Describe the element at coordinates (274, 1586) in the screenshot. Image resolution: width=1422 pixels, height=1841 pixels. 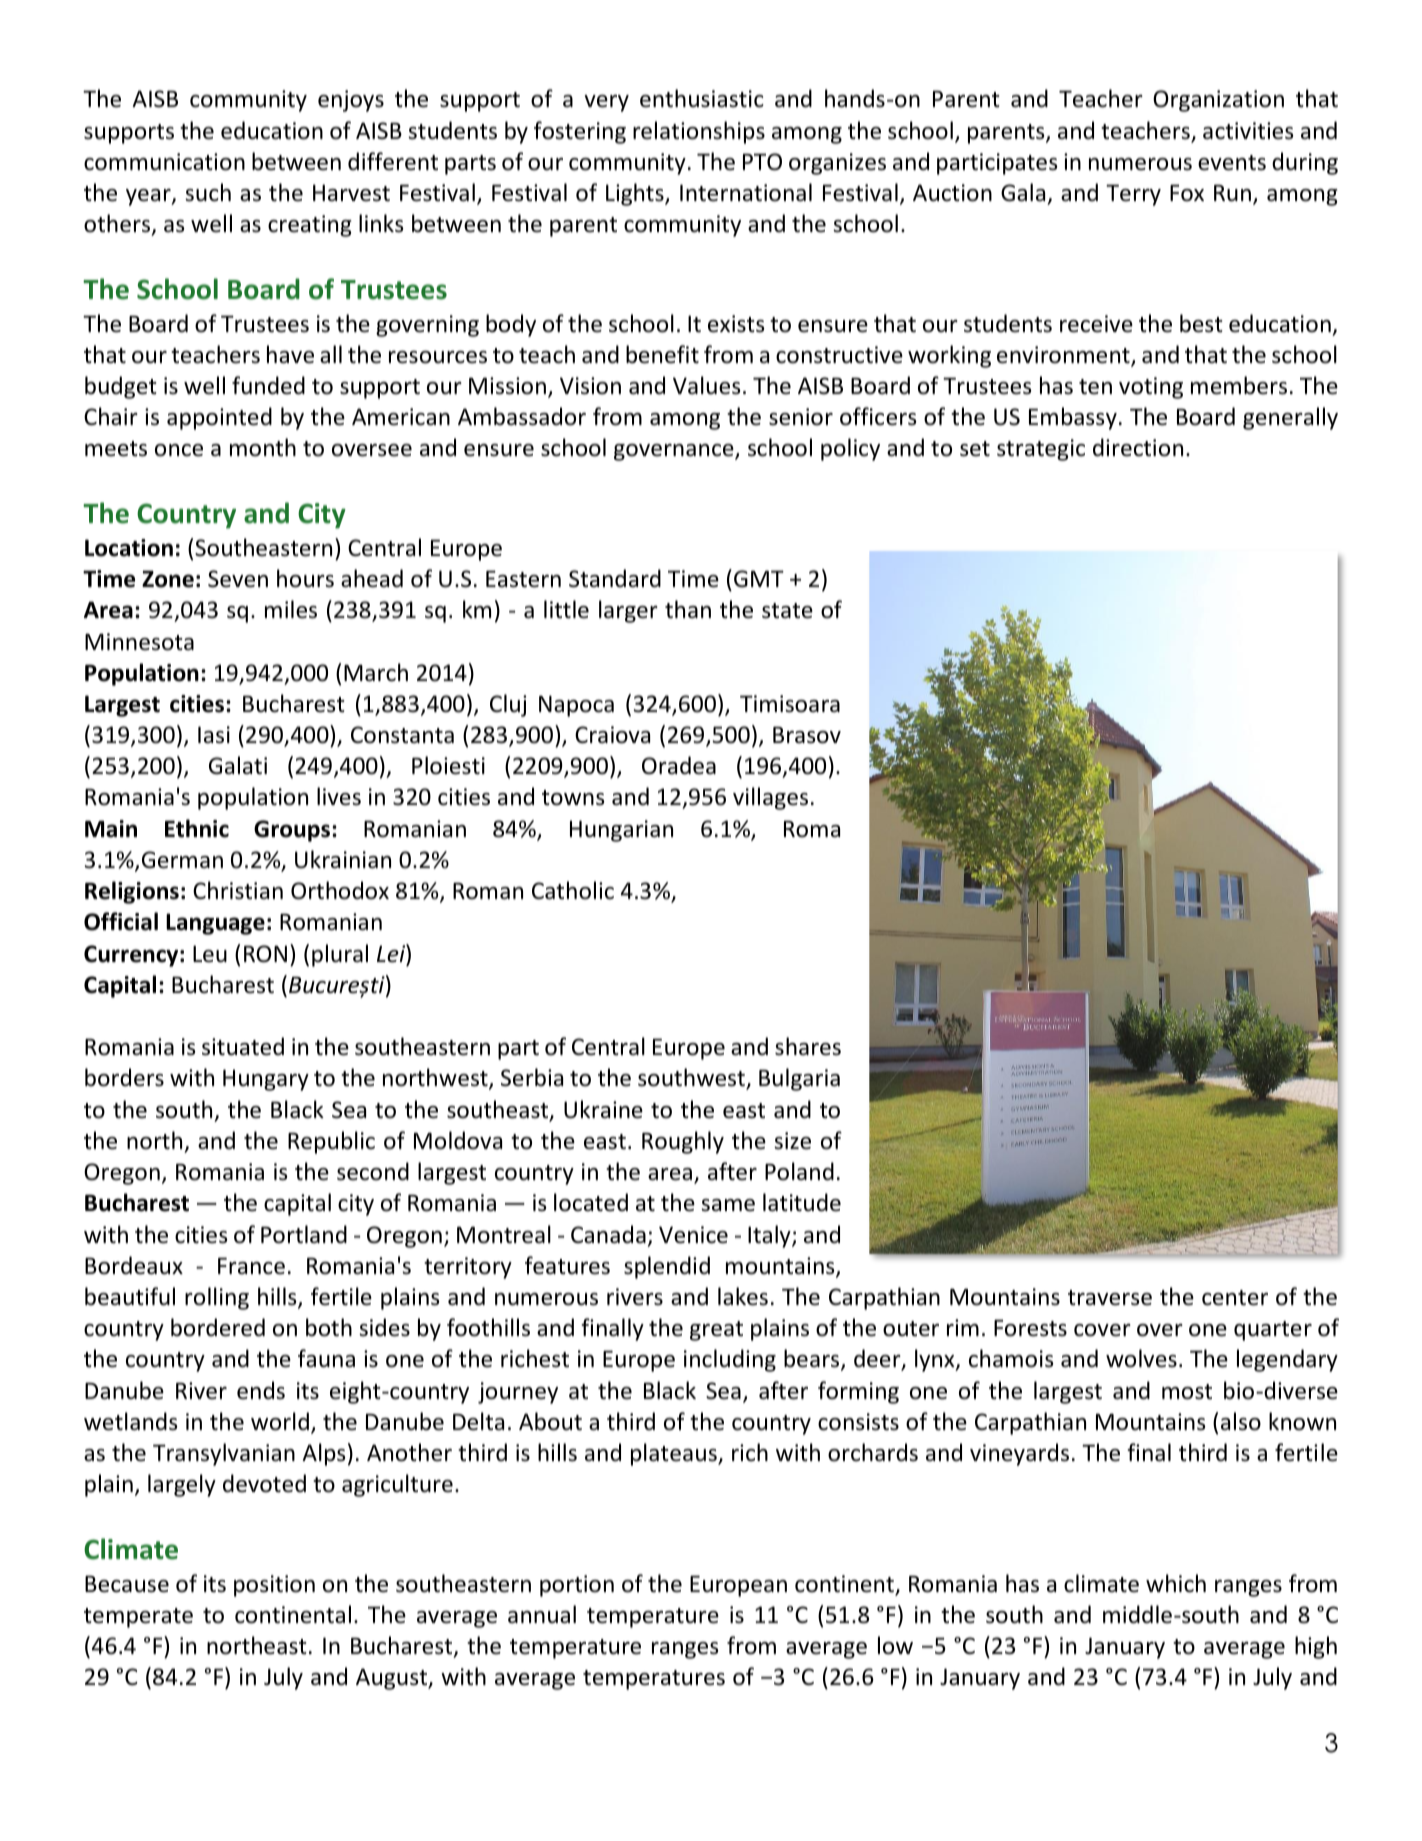
I see `position` at that location.
